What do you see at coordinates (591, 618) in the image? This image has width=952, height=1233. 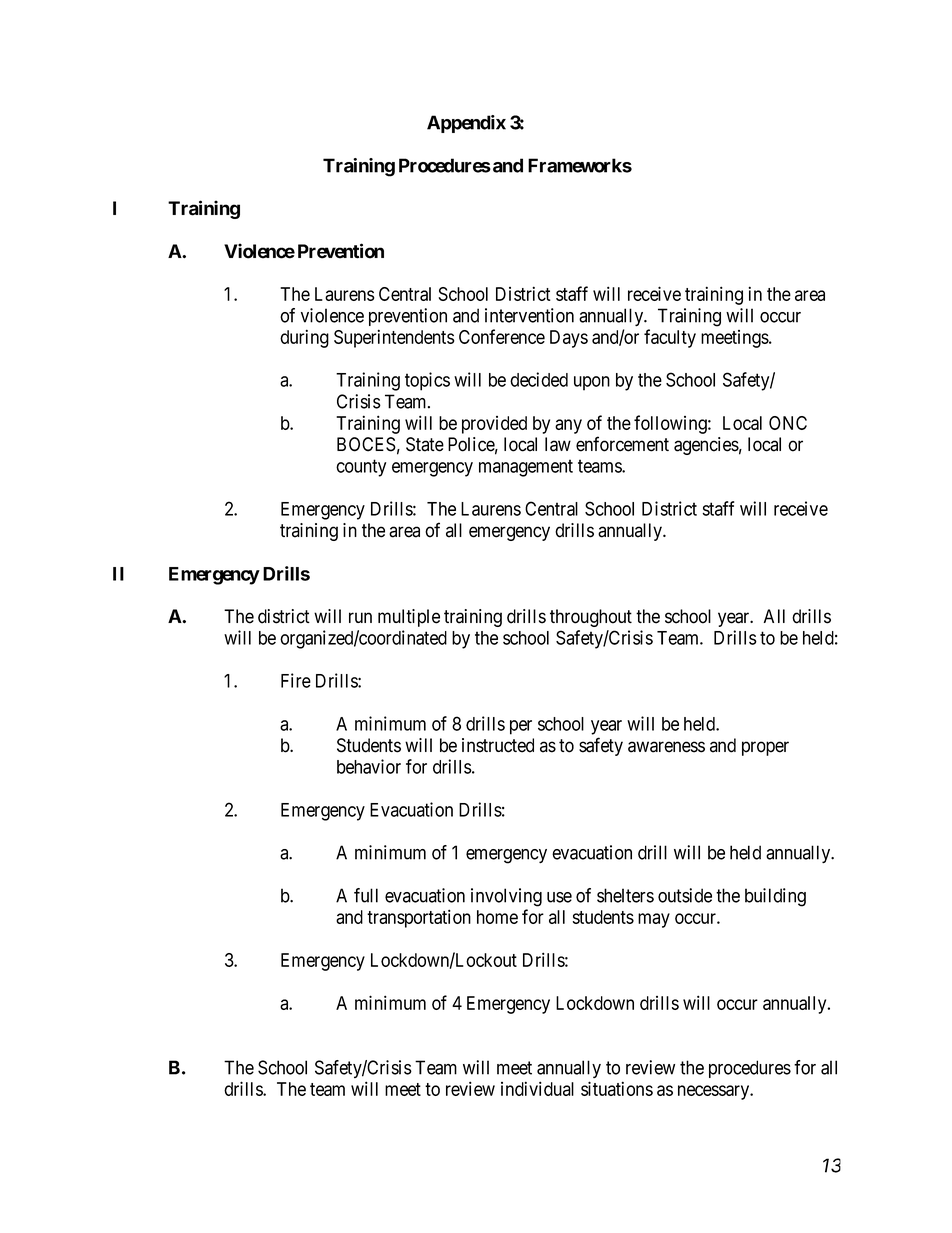 I see `throughout` at bounding box center [591, 618].
